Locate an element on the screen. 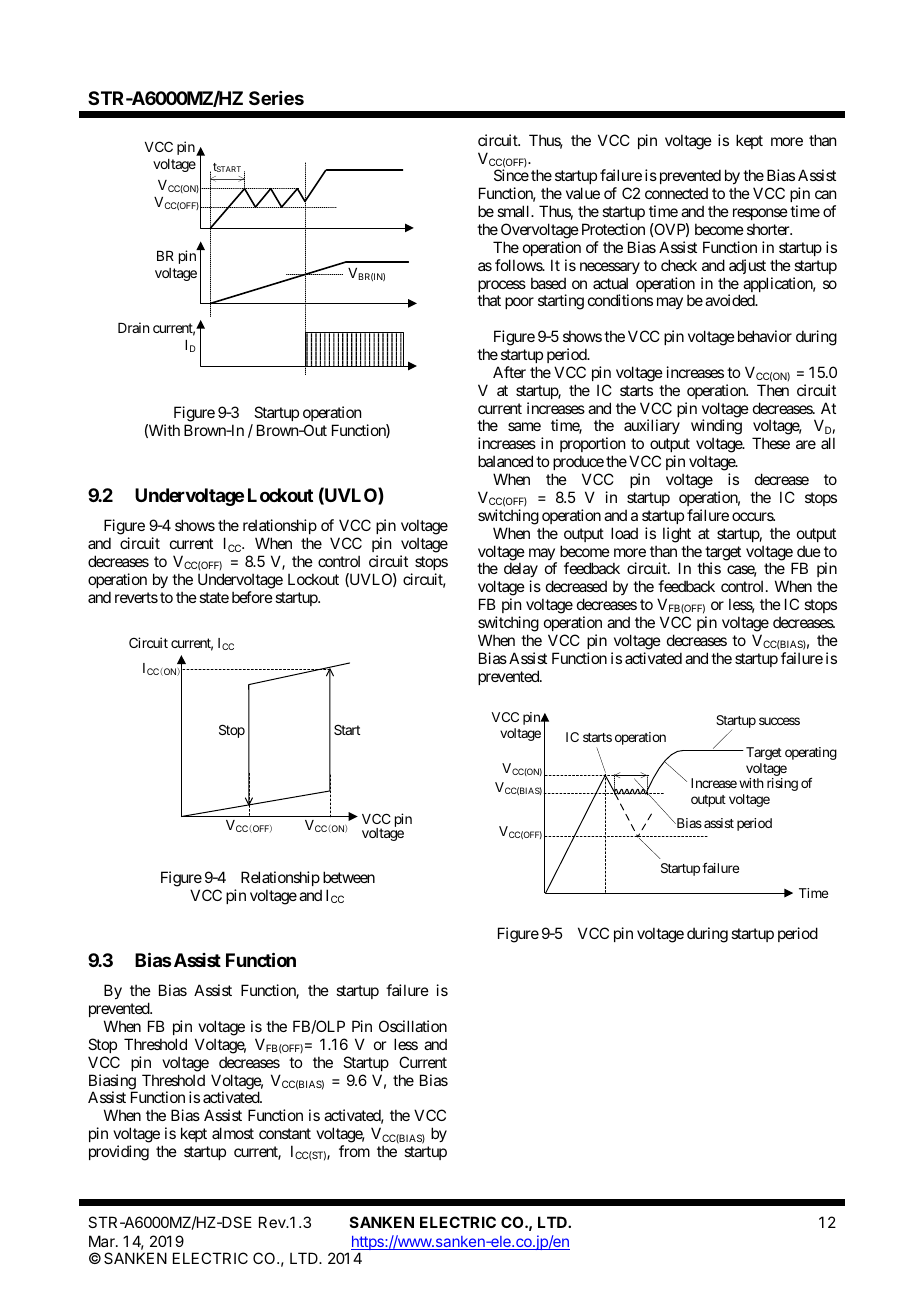 This screenshot has width=924, height=1308. state is located at coordinates (214, 597).
